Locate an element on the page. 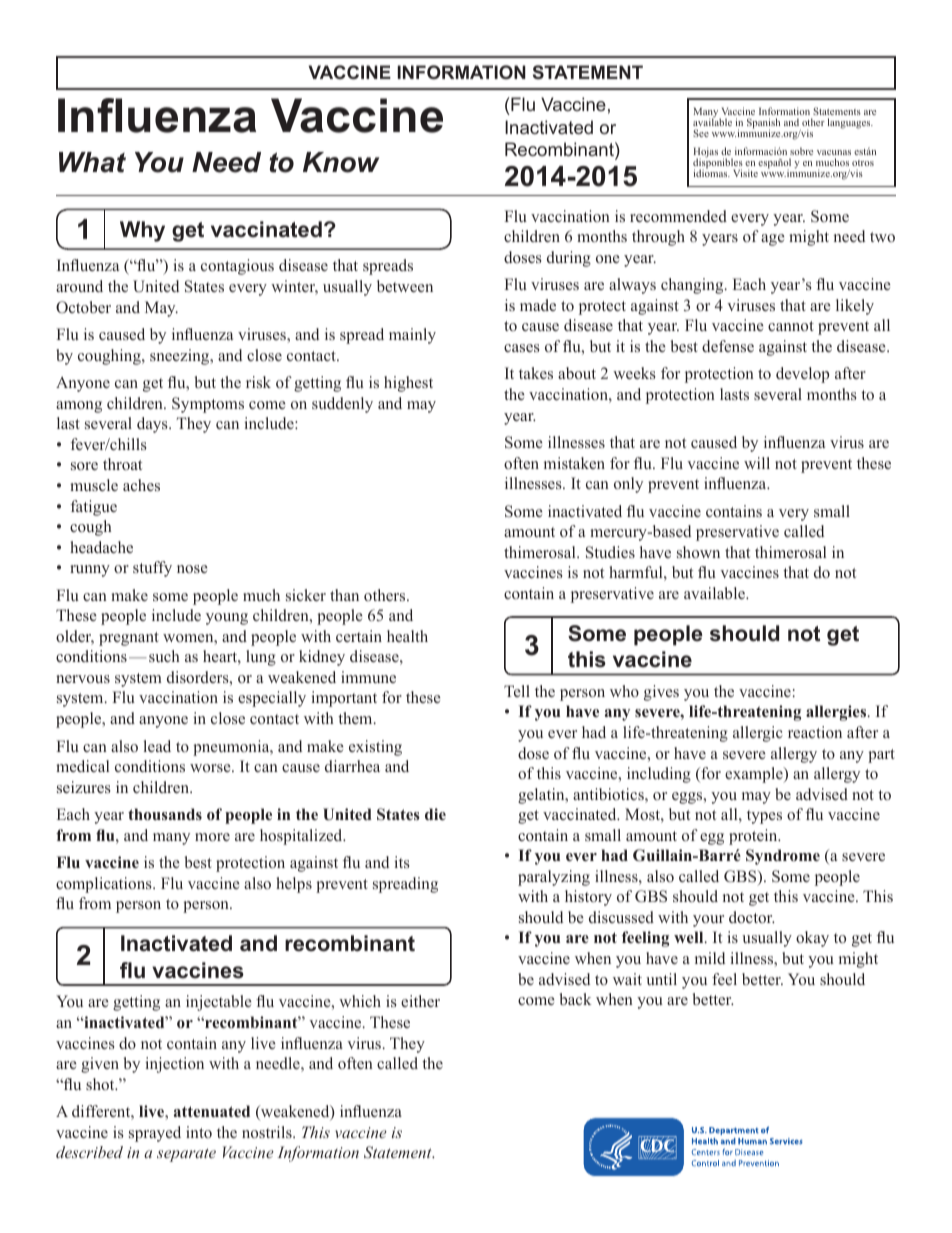 The image size is (952, 1233). sobre is located at coordinates (801, 151).
